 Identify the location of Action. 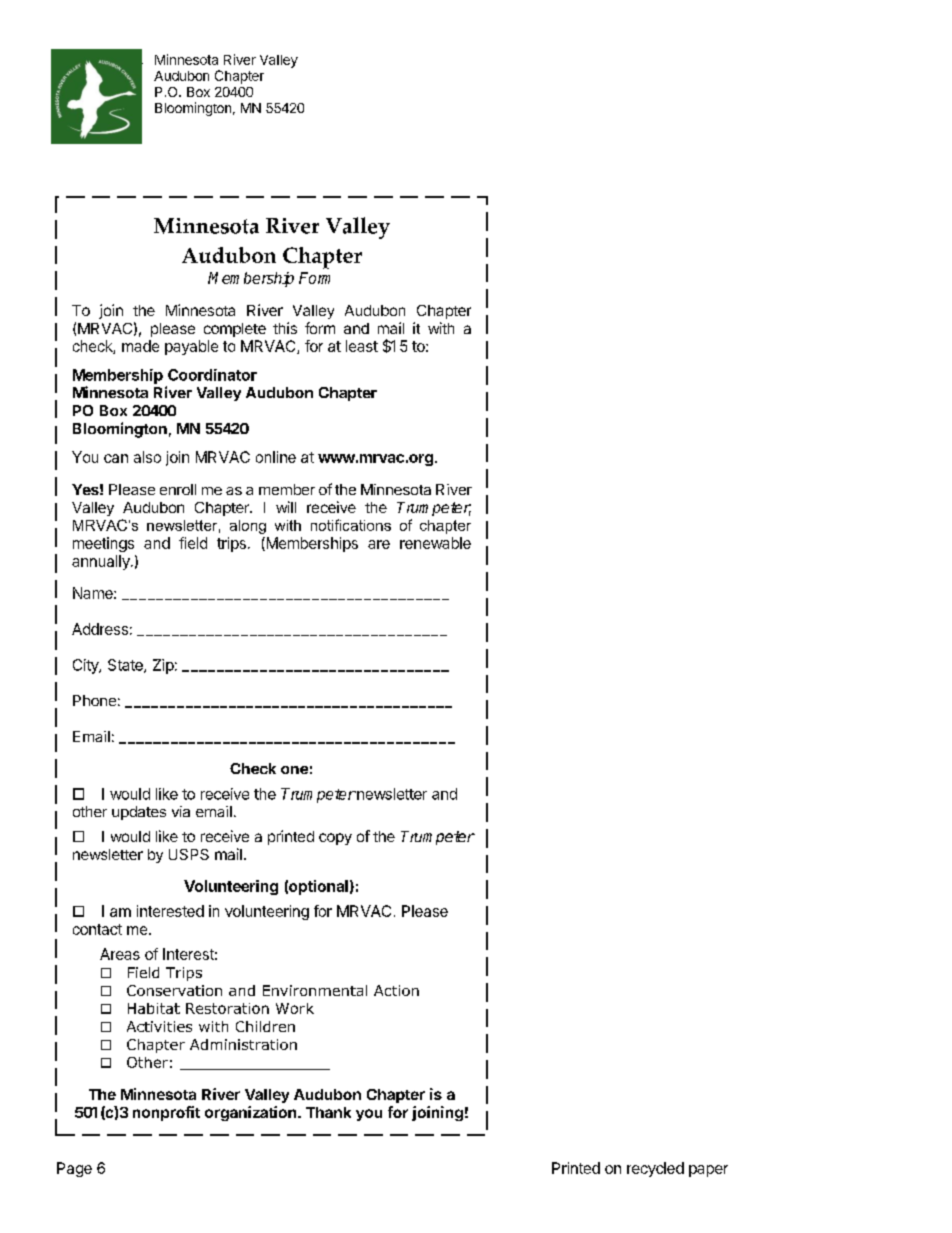
(396, 990).
